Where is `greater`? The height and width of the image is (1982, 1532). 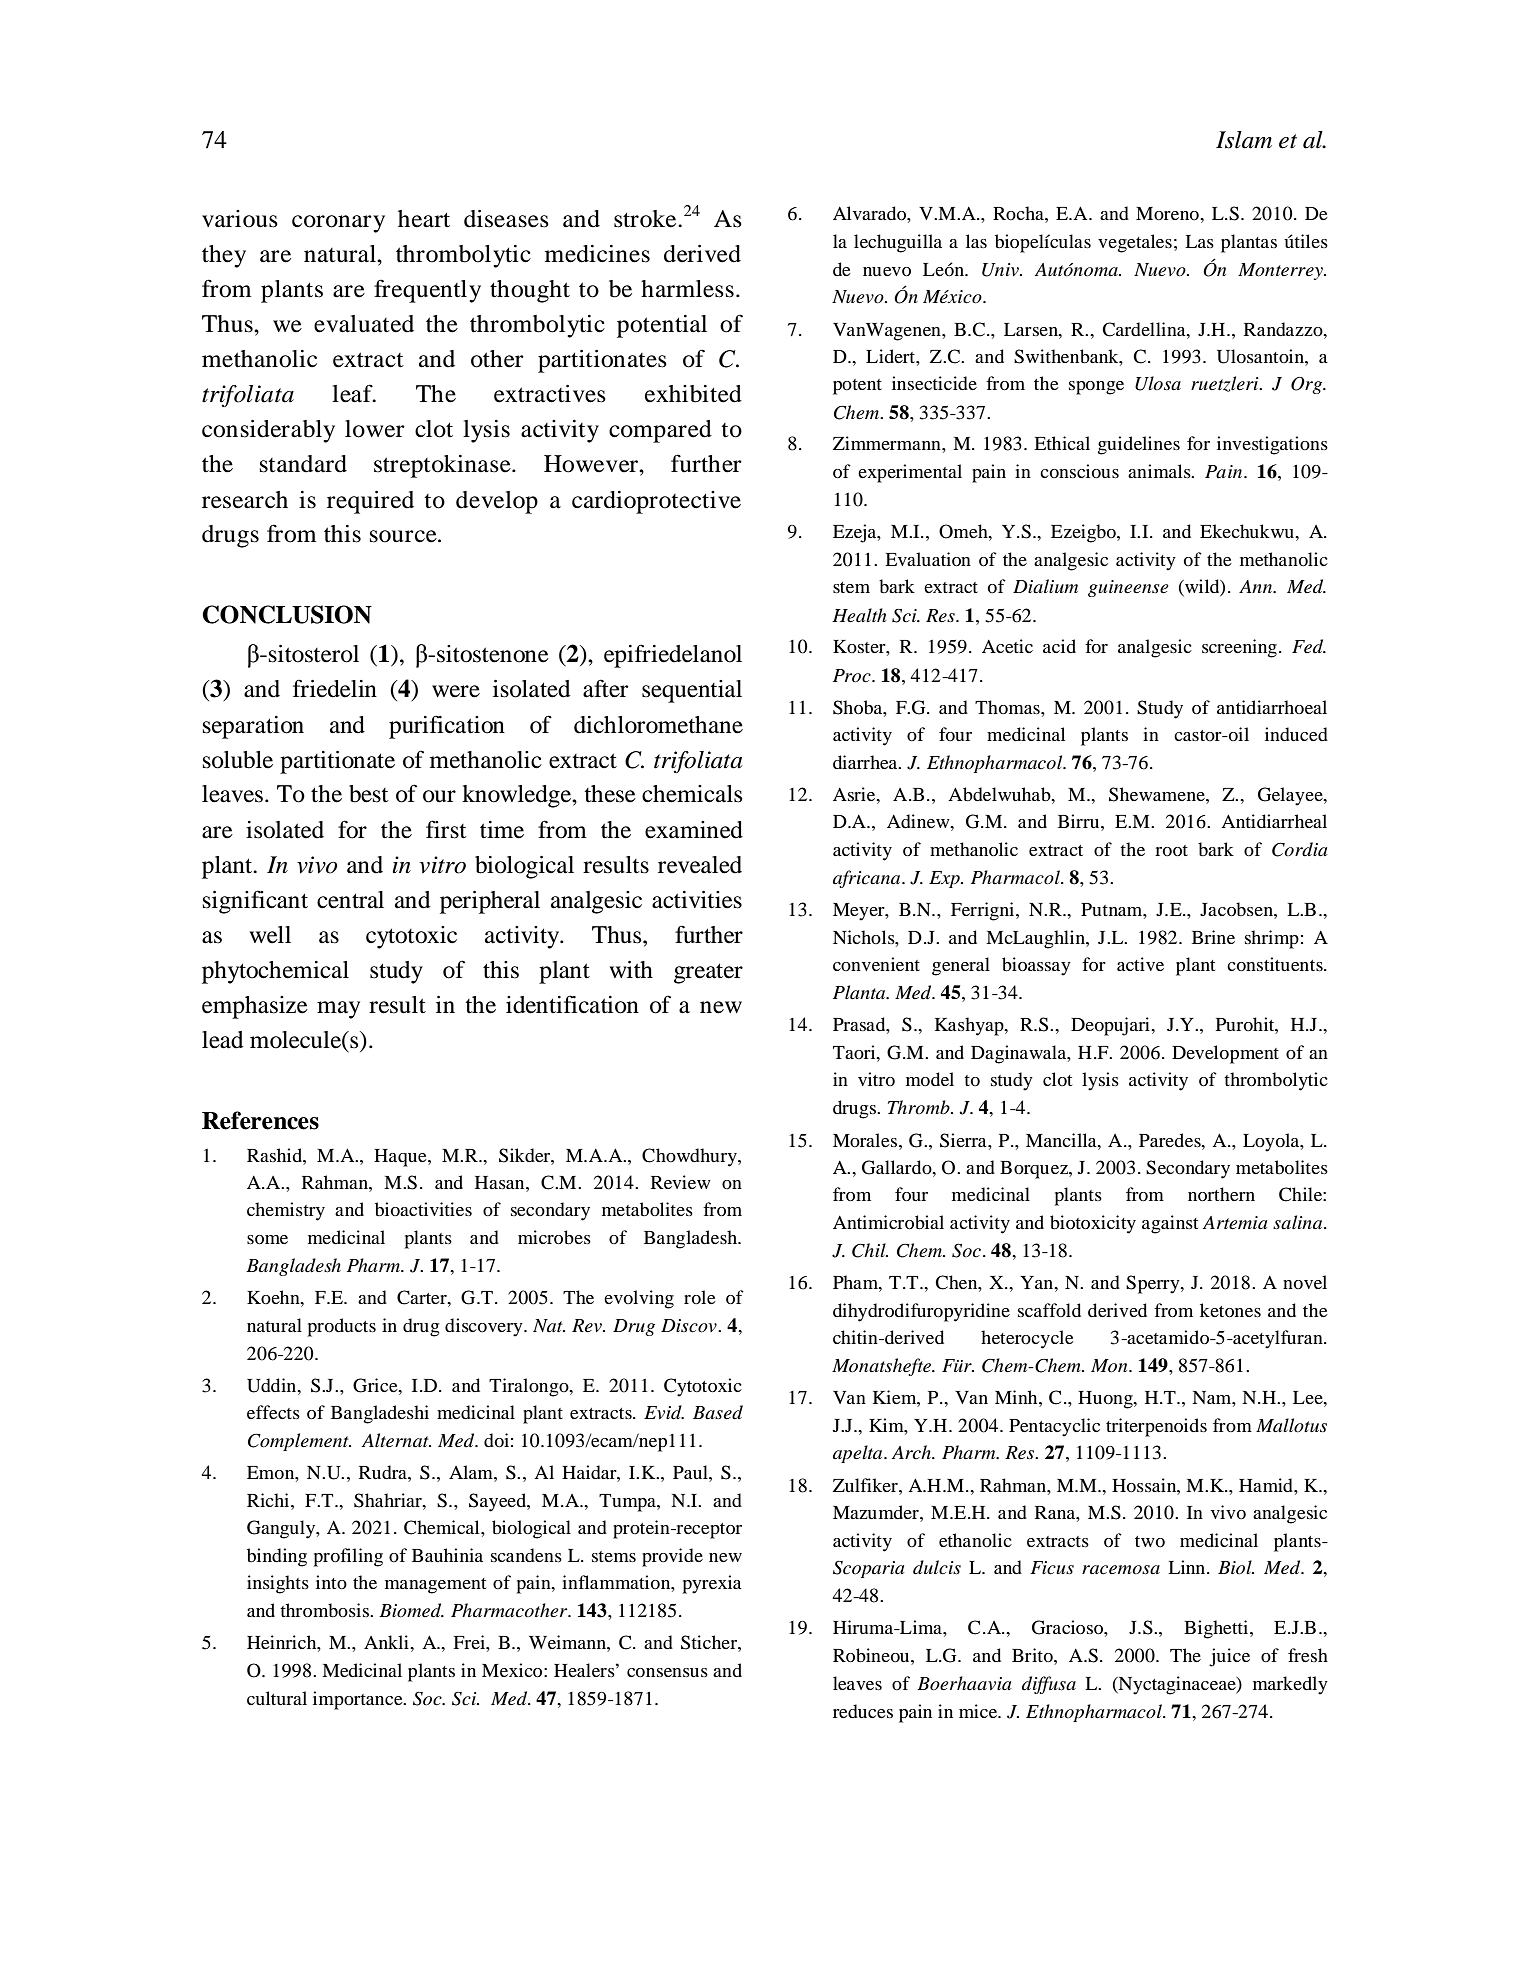 greater is located at coordinates (708, 973).
